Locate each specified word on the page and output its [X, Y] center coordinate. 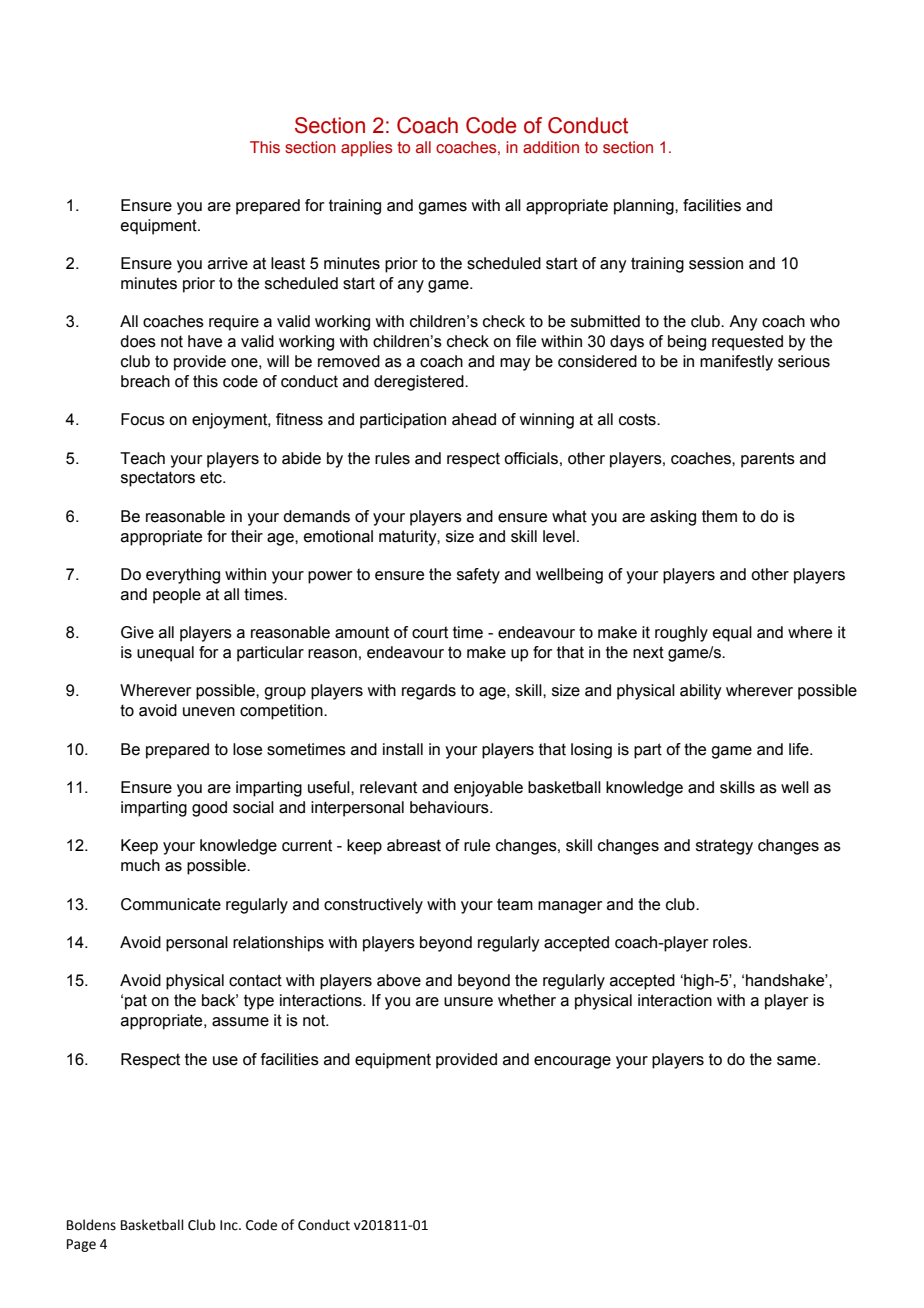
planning [645, 207]
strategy [724, 847]
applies [367, 149]
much [140, 865]
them [719, 516]
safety [478, 576]
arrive [228, 263]
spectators [158, 479]
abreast [414, 845]
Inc [230, 1225]
